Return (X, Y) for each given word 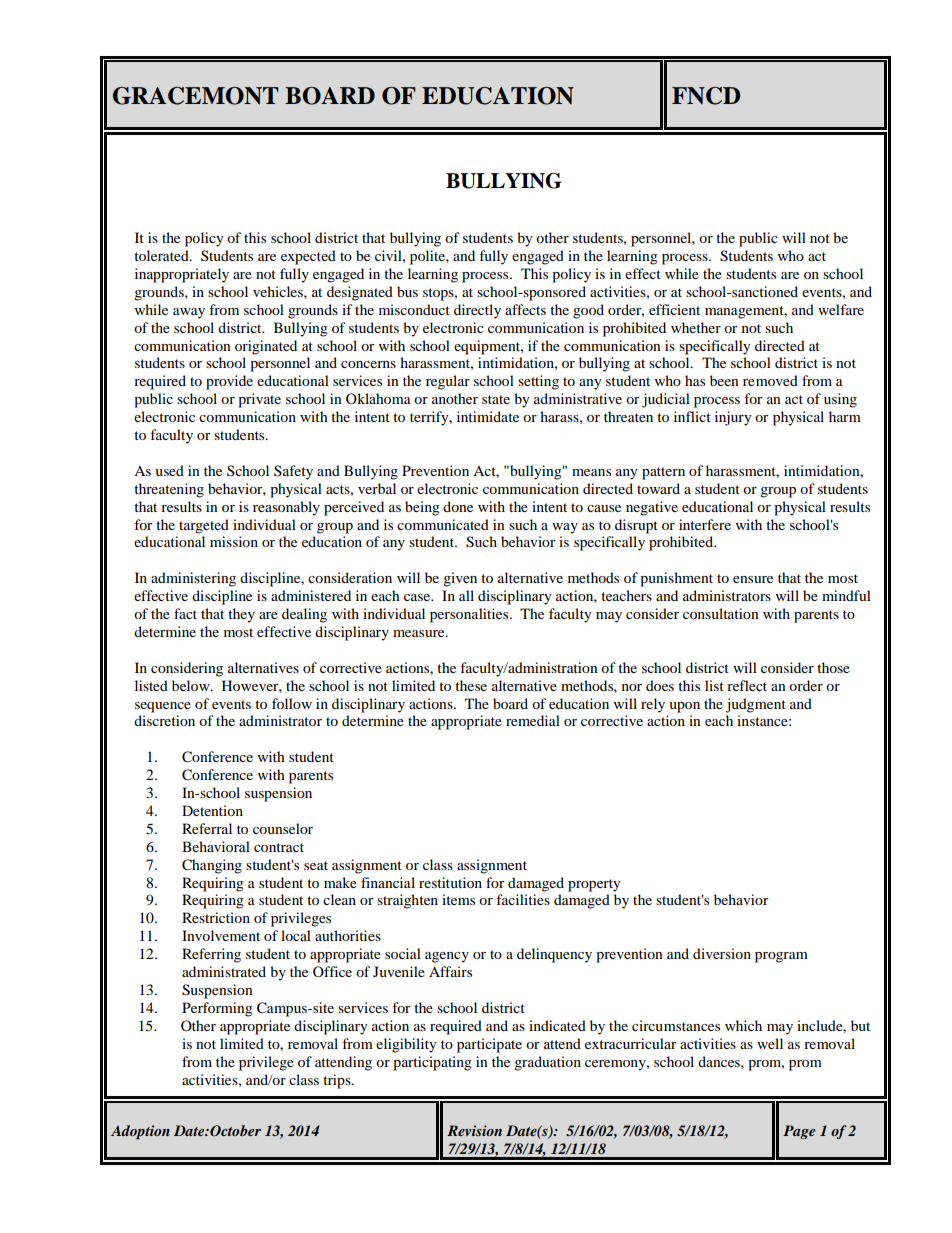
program (781, 957)
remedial (533, 720)
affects (525, 309)
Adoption (140, 1132)
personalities (470, 615)
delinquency (554, 955)
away (189, 313)
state (496, 399)
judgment (756, 705)
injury (733, 418)
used (169, 470)
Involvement (221, 935)
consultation (721, 613)
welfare (841, 309)
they (241, 615)
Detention (212, 810)
